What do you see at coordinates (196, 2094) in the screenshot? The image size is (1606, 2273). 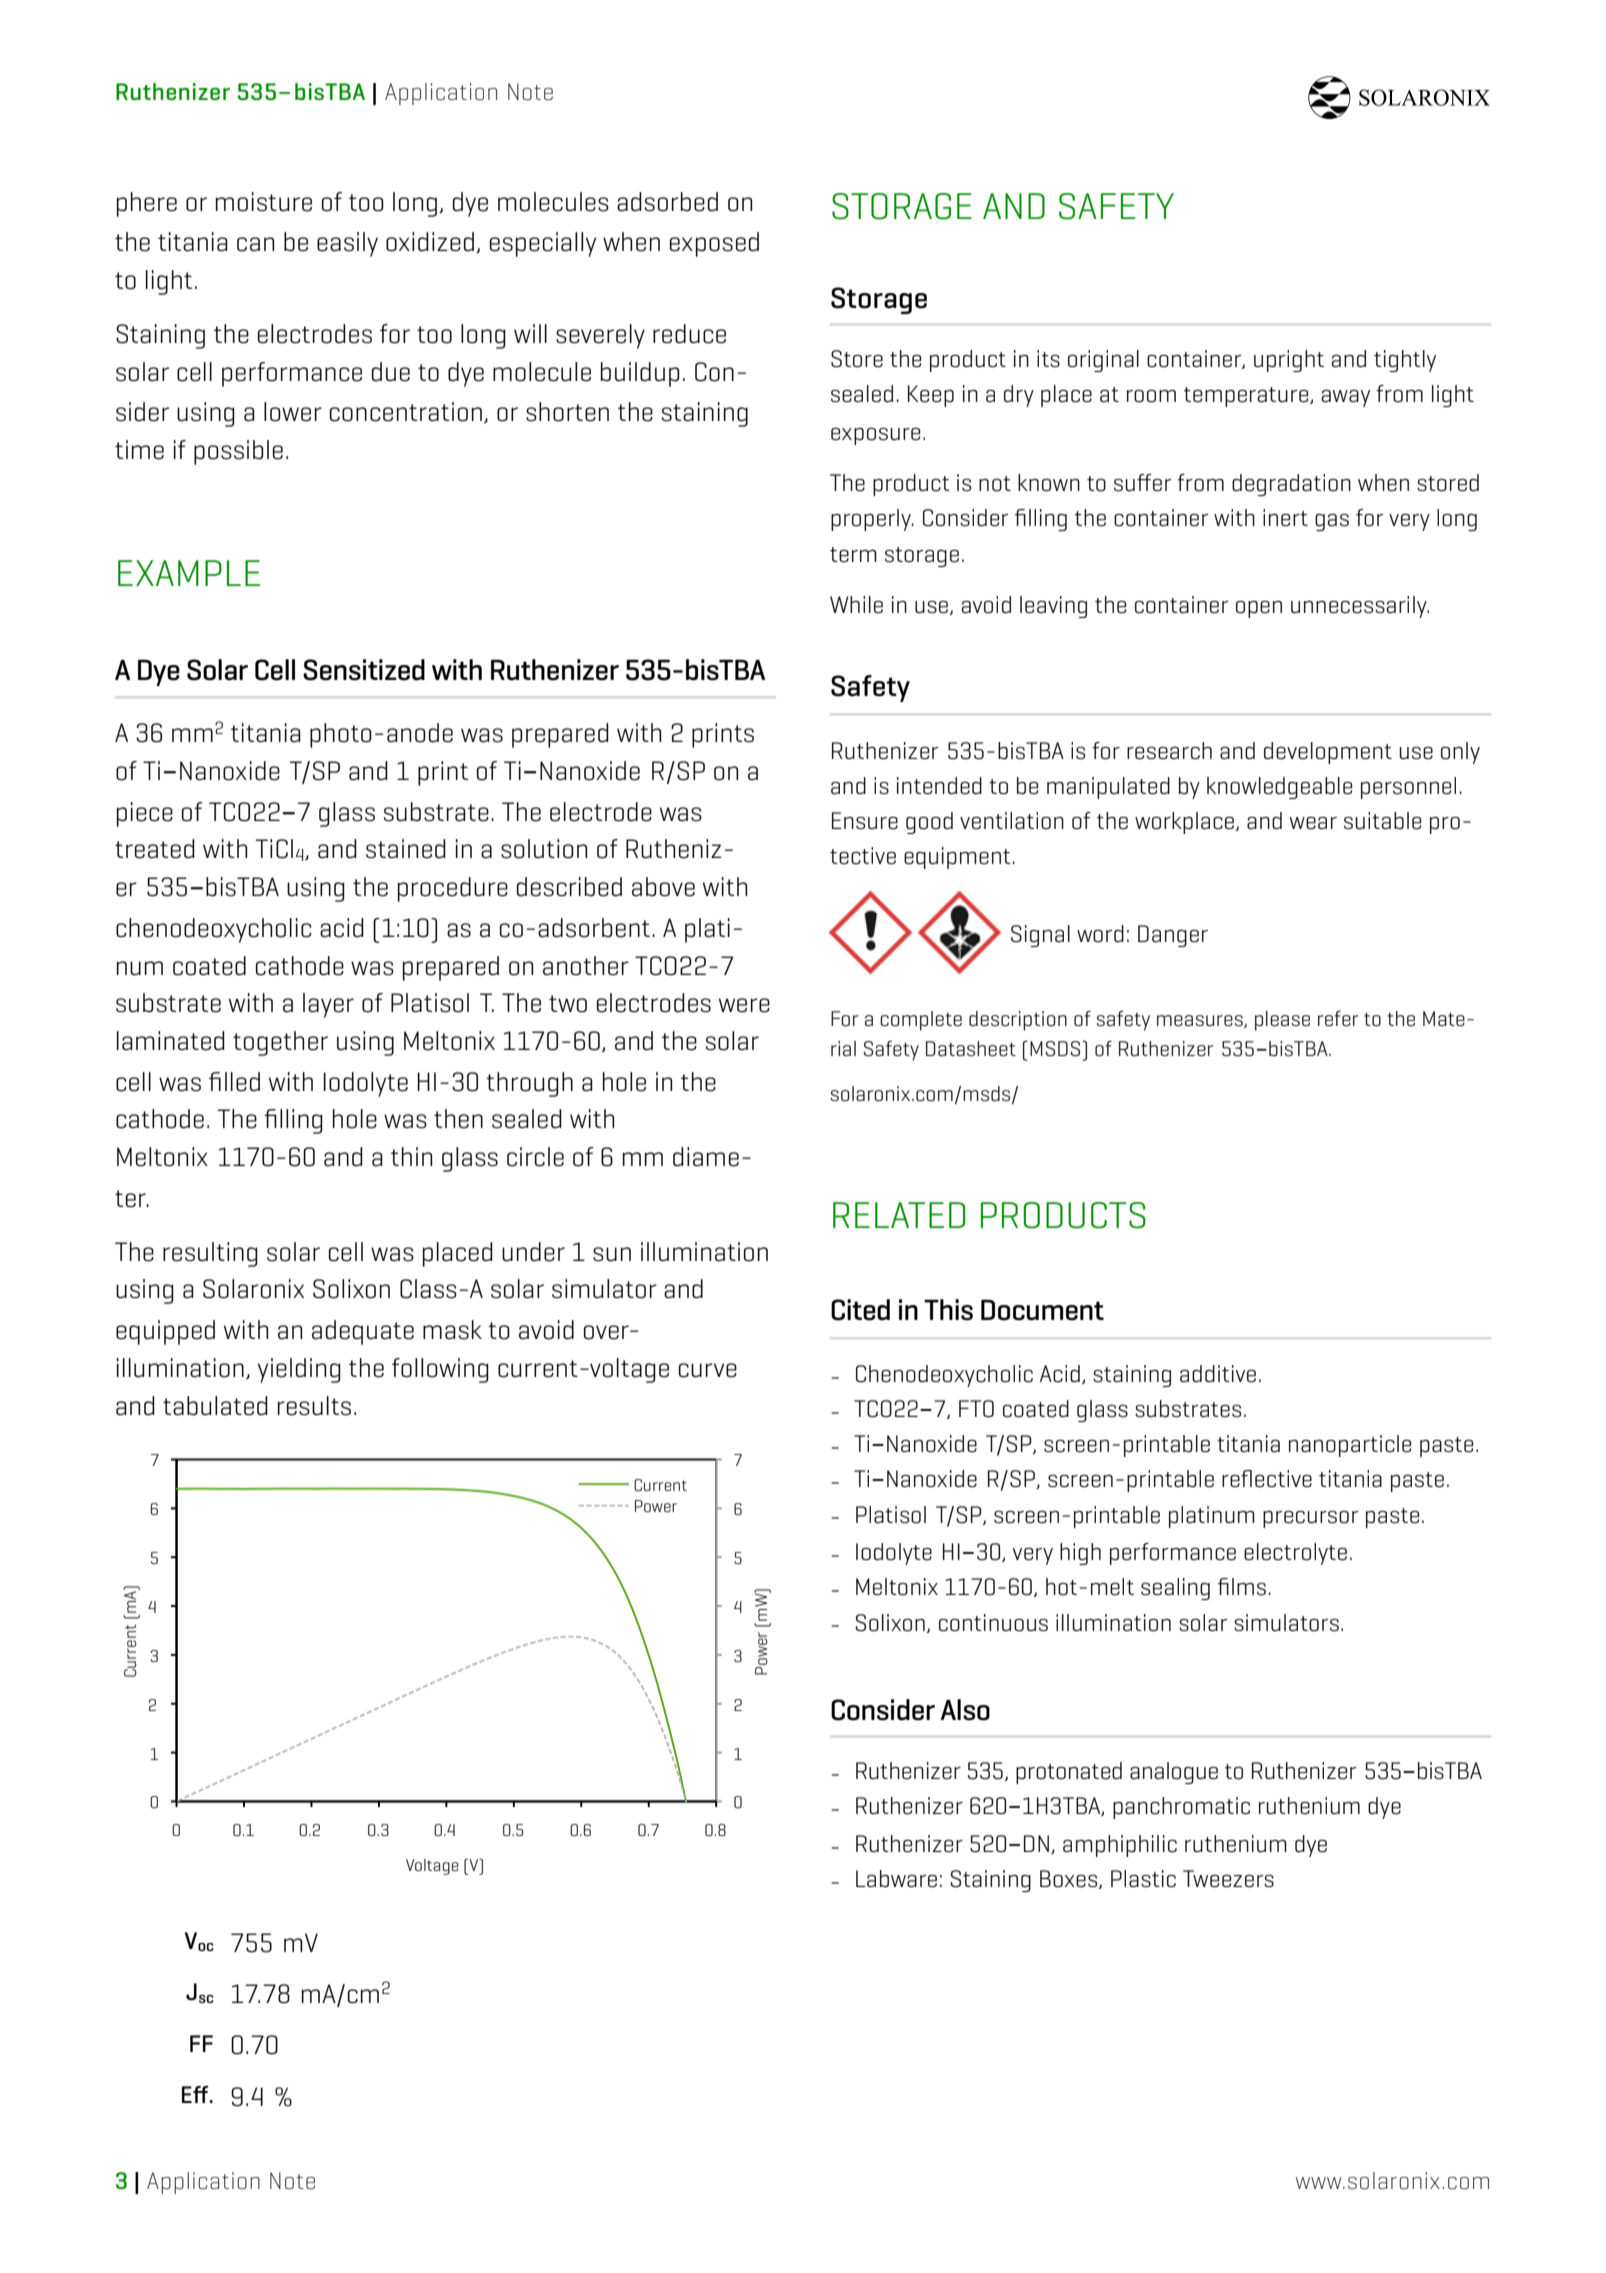 I see `Eff` at bounding box center [196, 2094].
